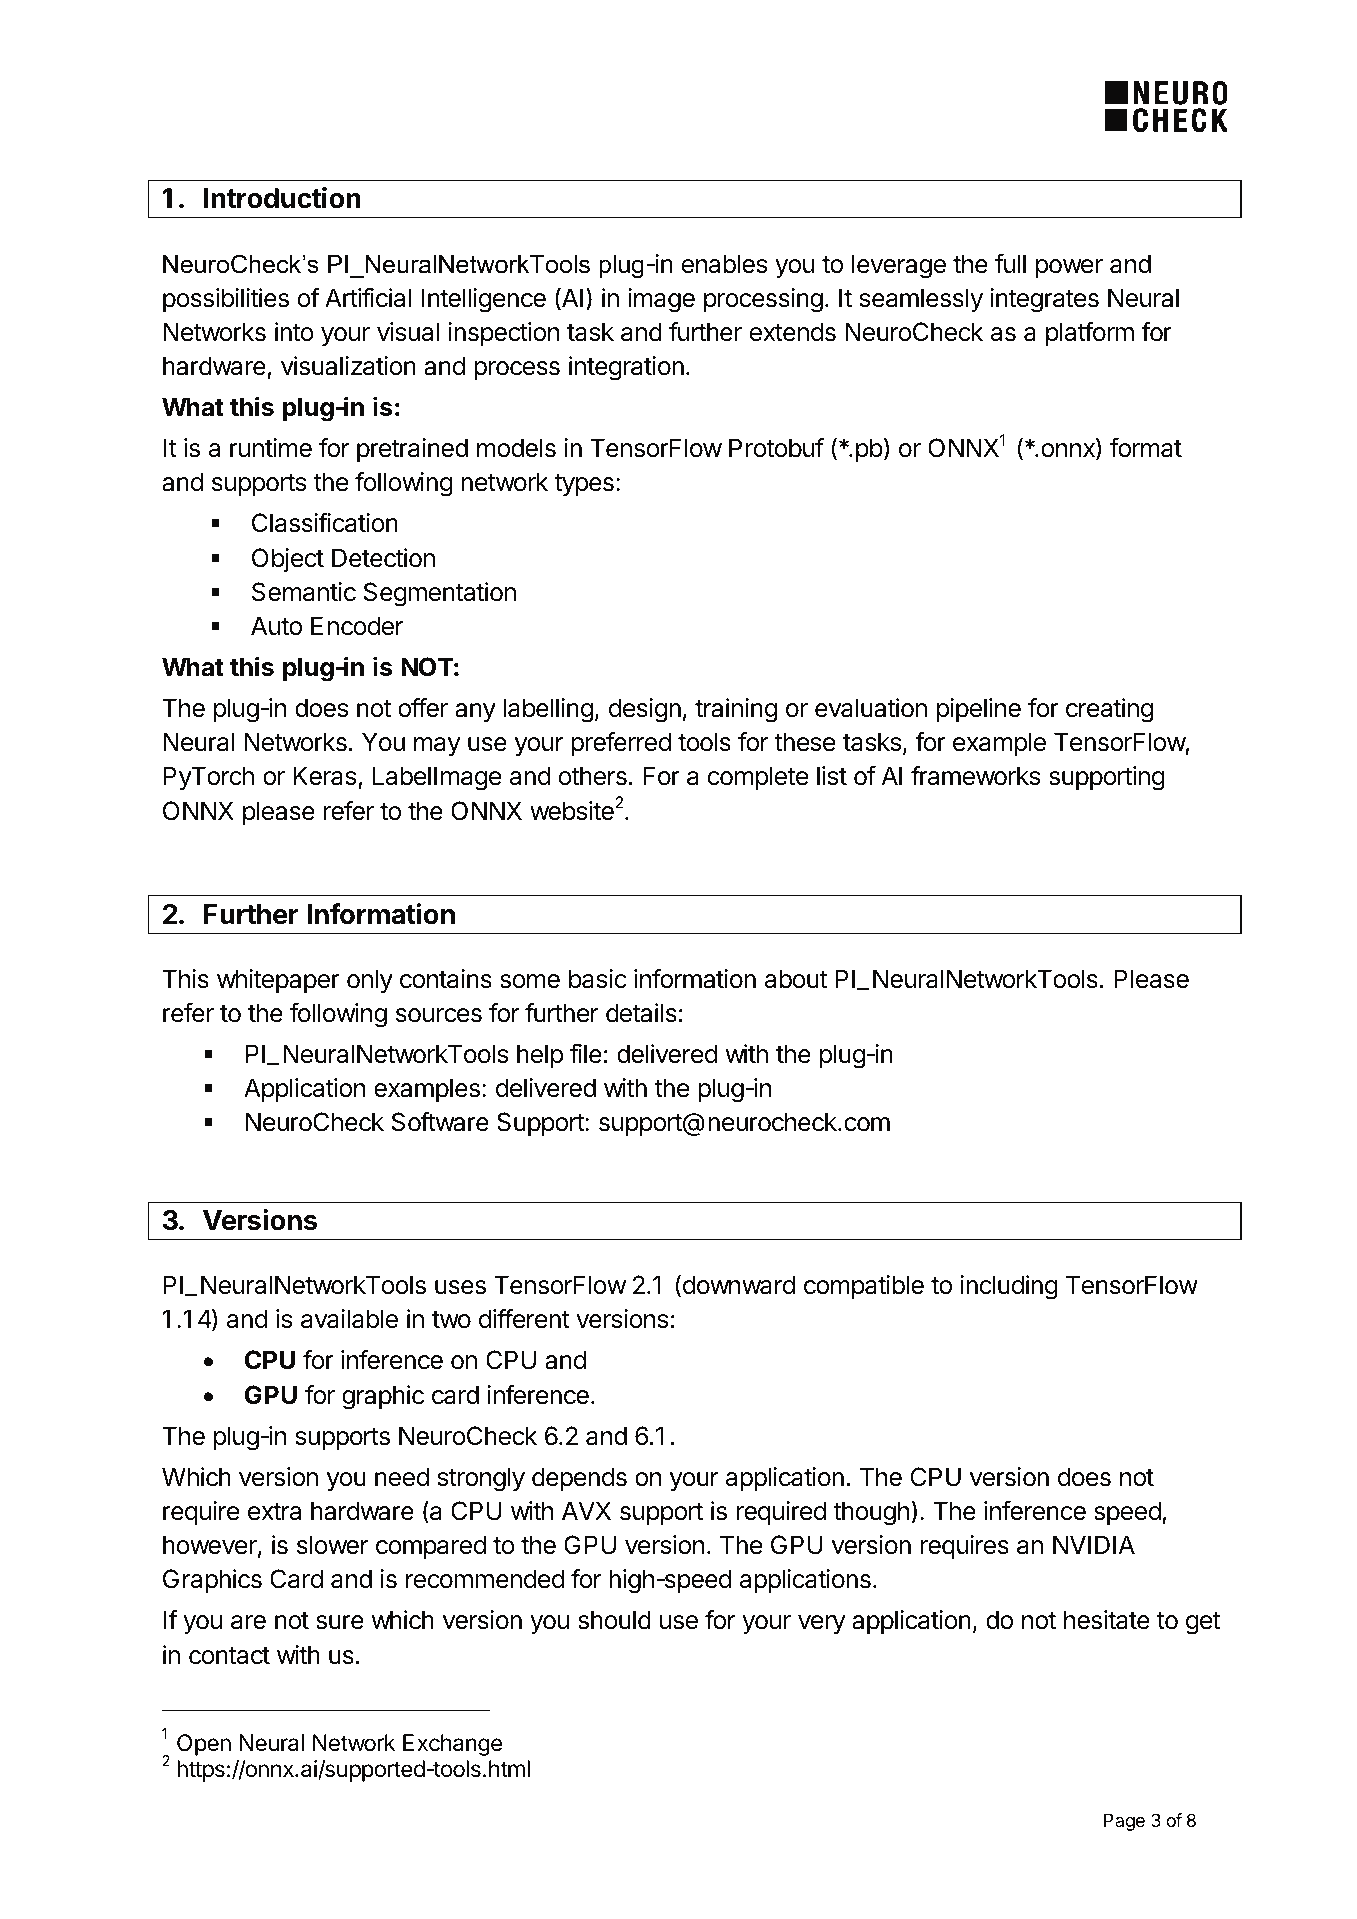 Image resolution: width=1357 pixels, height=1919 pixels. I want to click on Introduction, so click(282, 198).
